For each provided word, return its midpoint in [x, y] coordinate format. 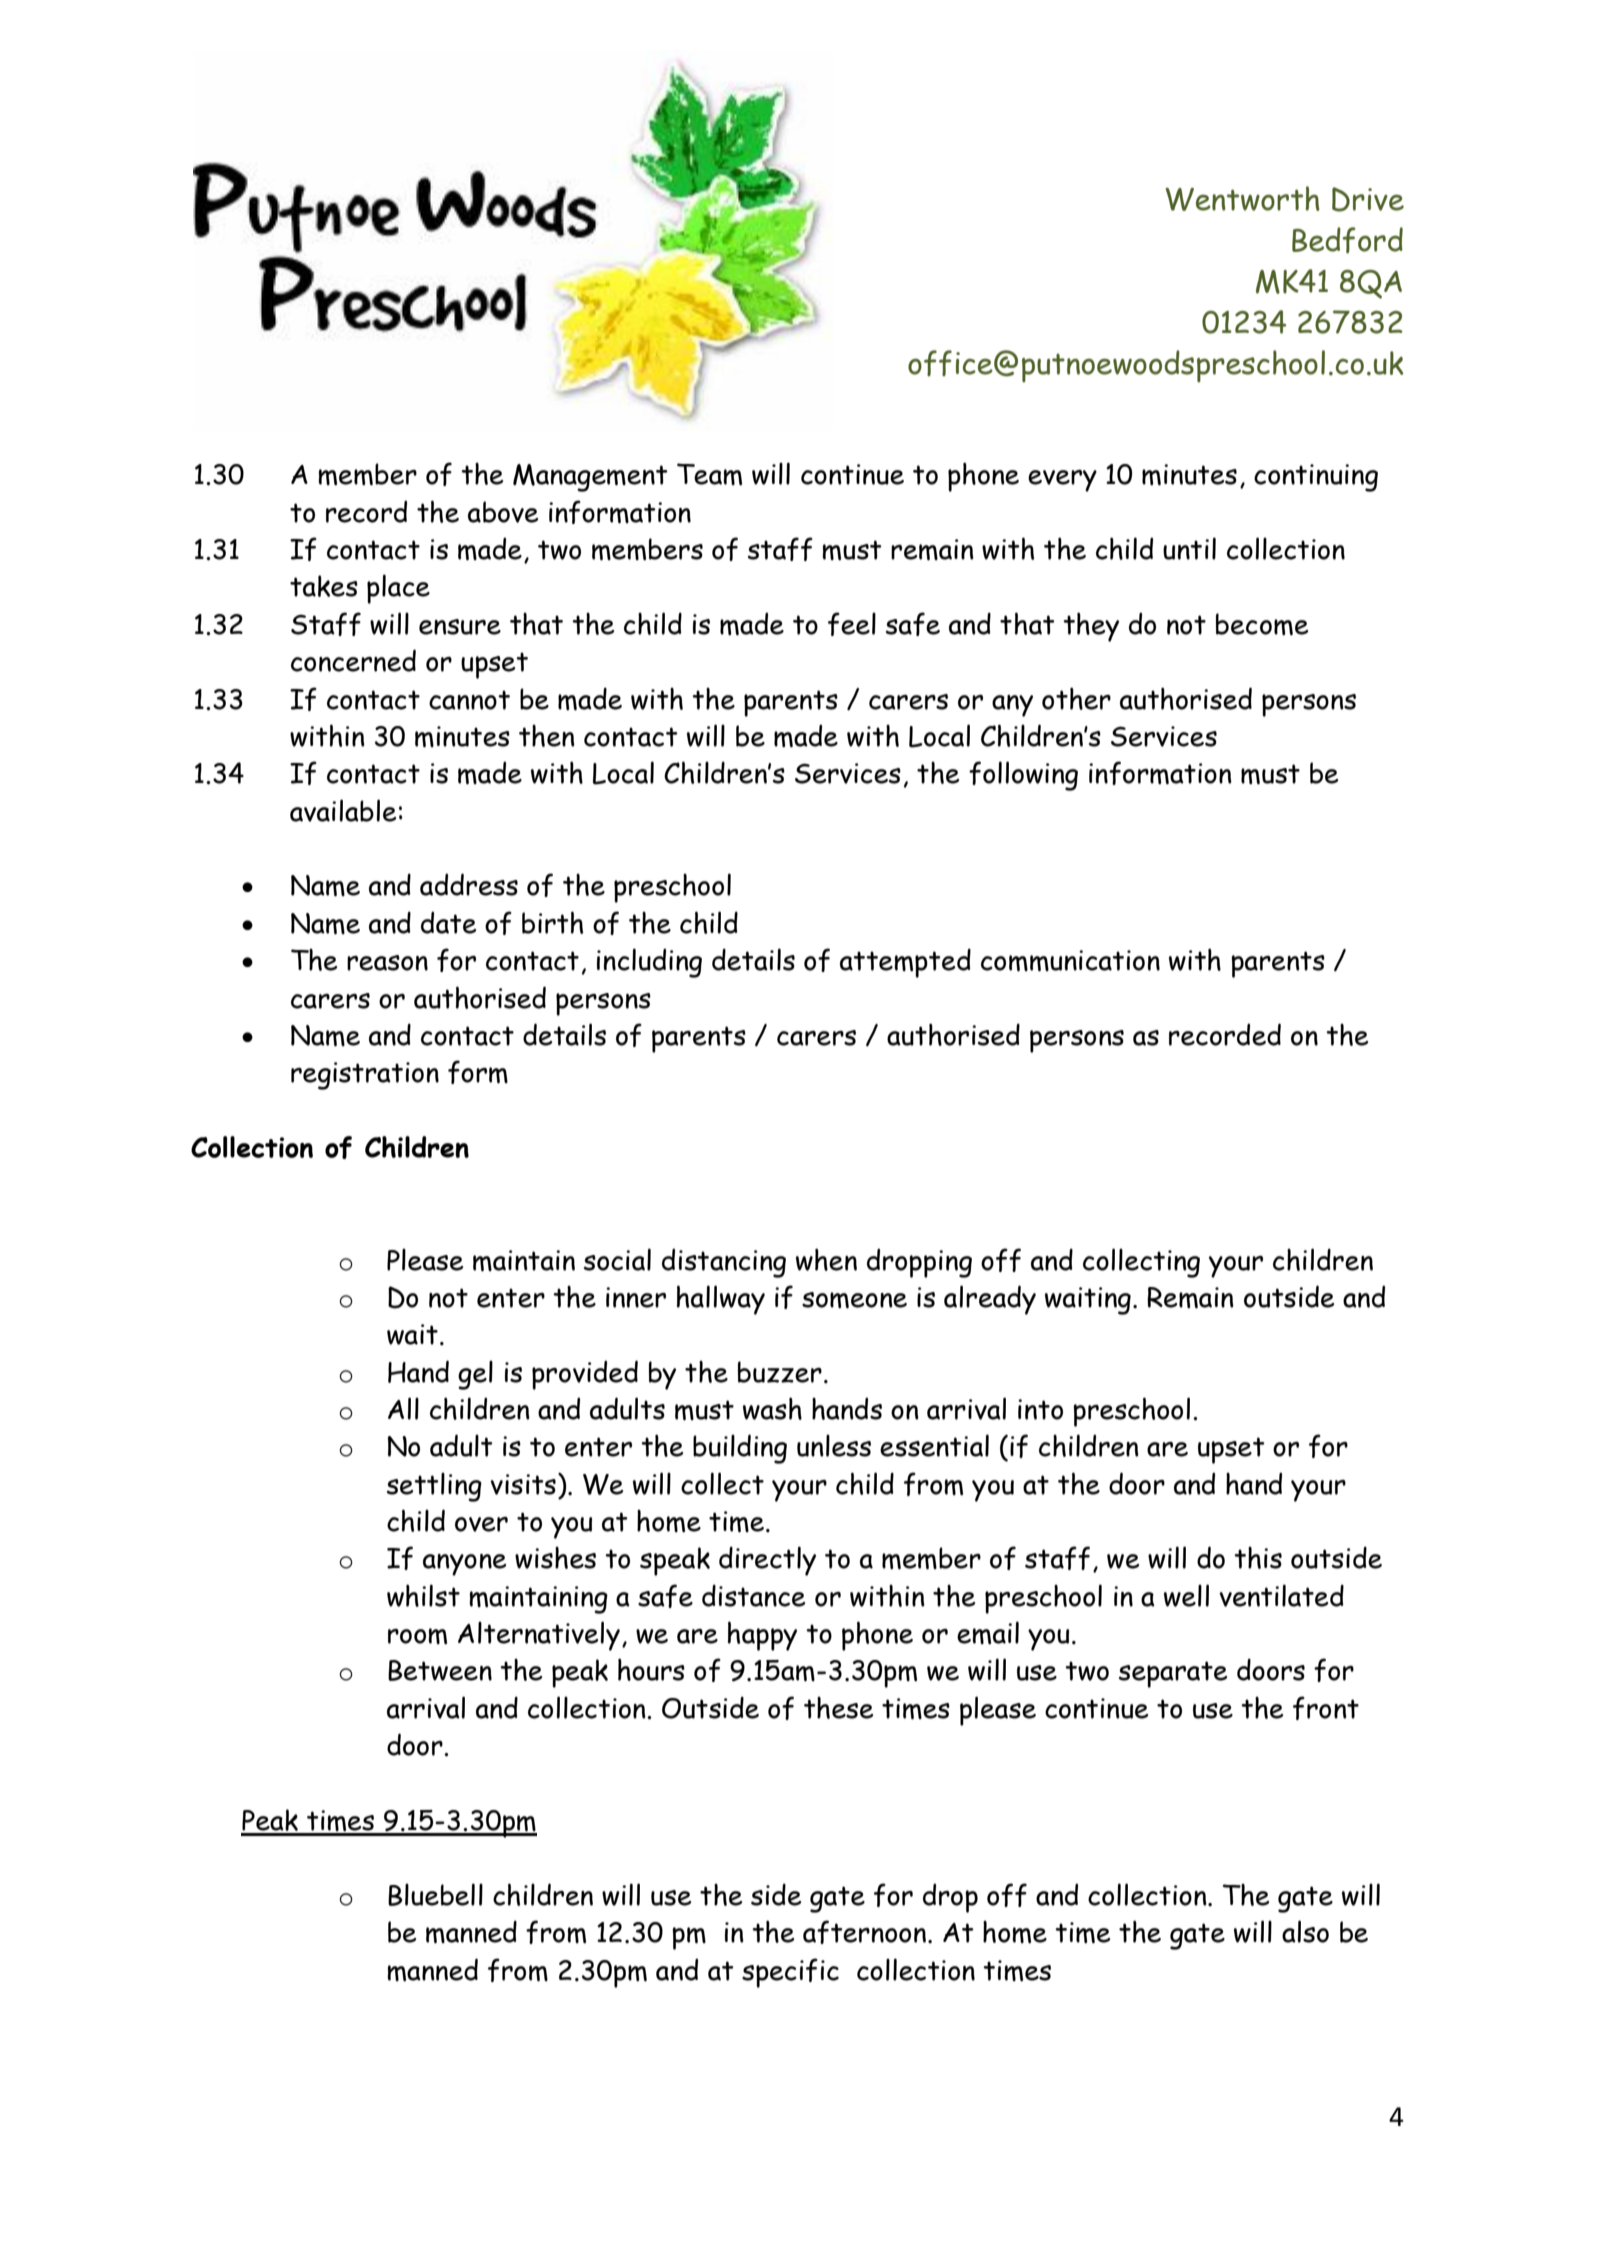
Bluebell [435, 1894]
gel [475, 1375]
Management [590, 478]
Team [709, 474]
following [1023, 776]
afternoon [866, 1932]
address [469, 884]
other [1076, 698]
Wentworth [1242, 198]
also [1305, 1931]
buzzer [780, 1372]
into [1040, 1409]
